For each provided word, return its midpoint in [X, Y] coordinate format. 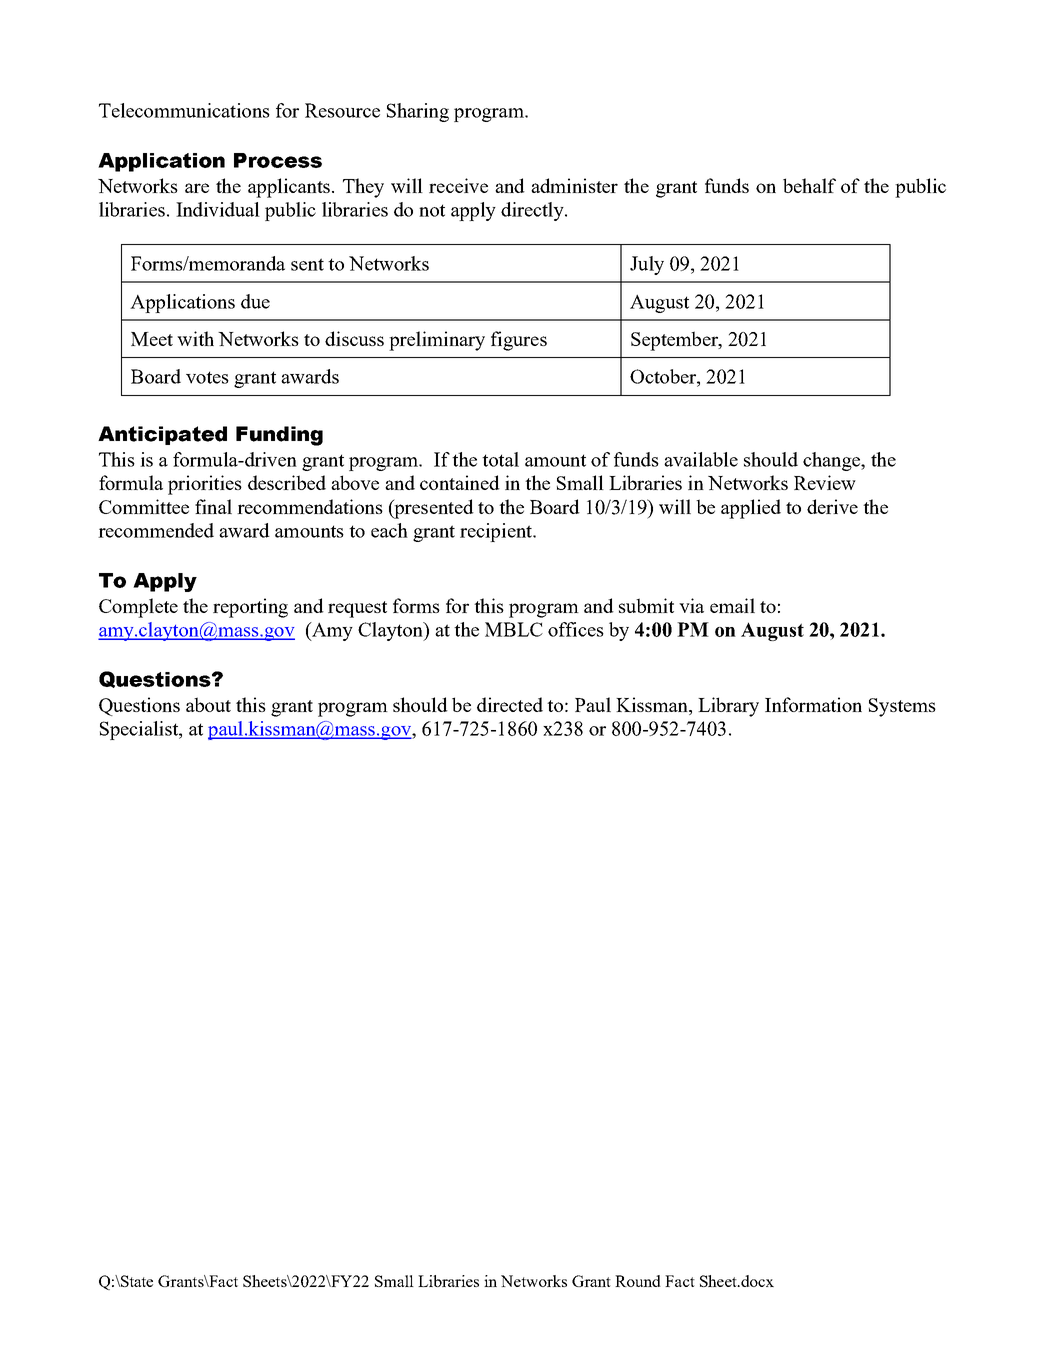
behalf [809, 185]
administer [574, 185]
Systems [902, 707]
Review [825, 482]
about [208, 704]
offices [576, 629]
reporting [250, 608]
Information [813, 704]
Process [278, 160]
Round [638, 1281]
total [500, 459]
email [732, 605]
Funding [279, 436]
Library [728, 707]
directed [510, 704]
